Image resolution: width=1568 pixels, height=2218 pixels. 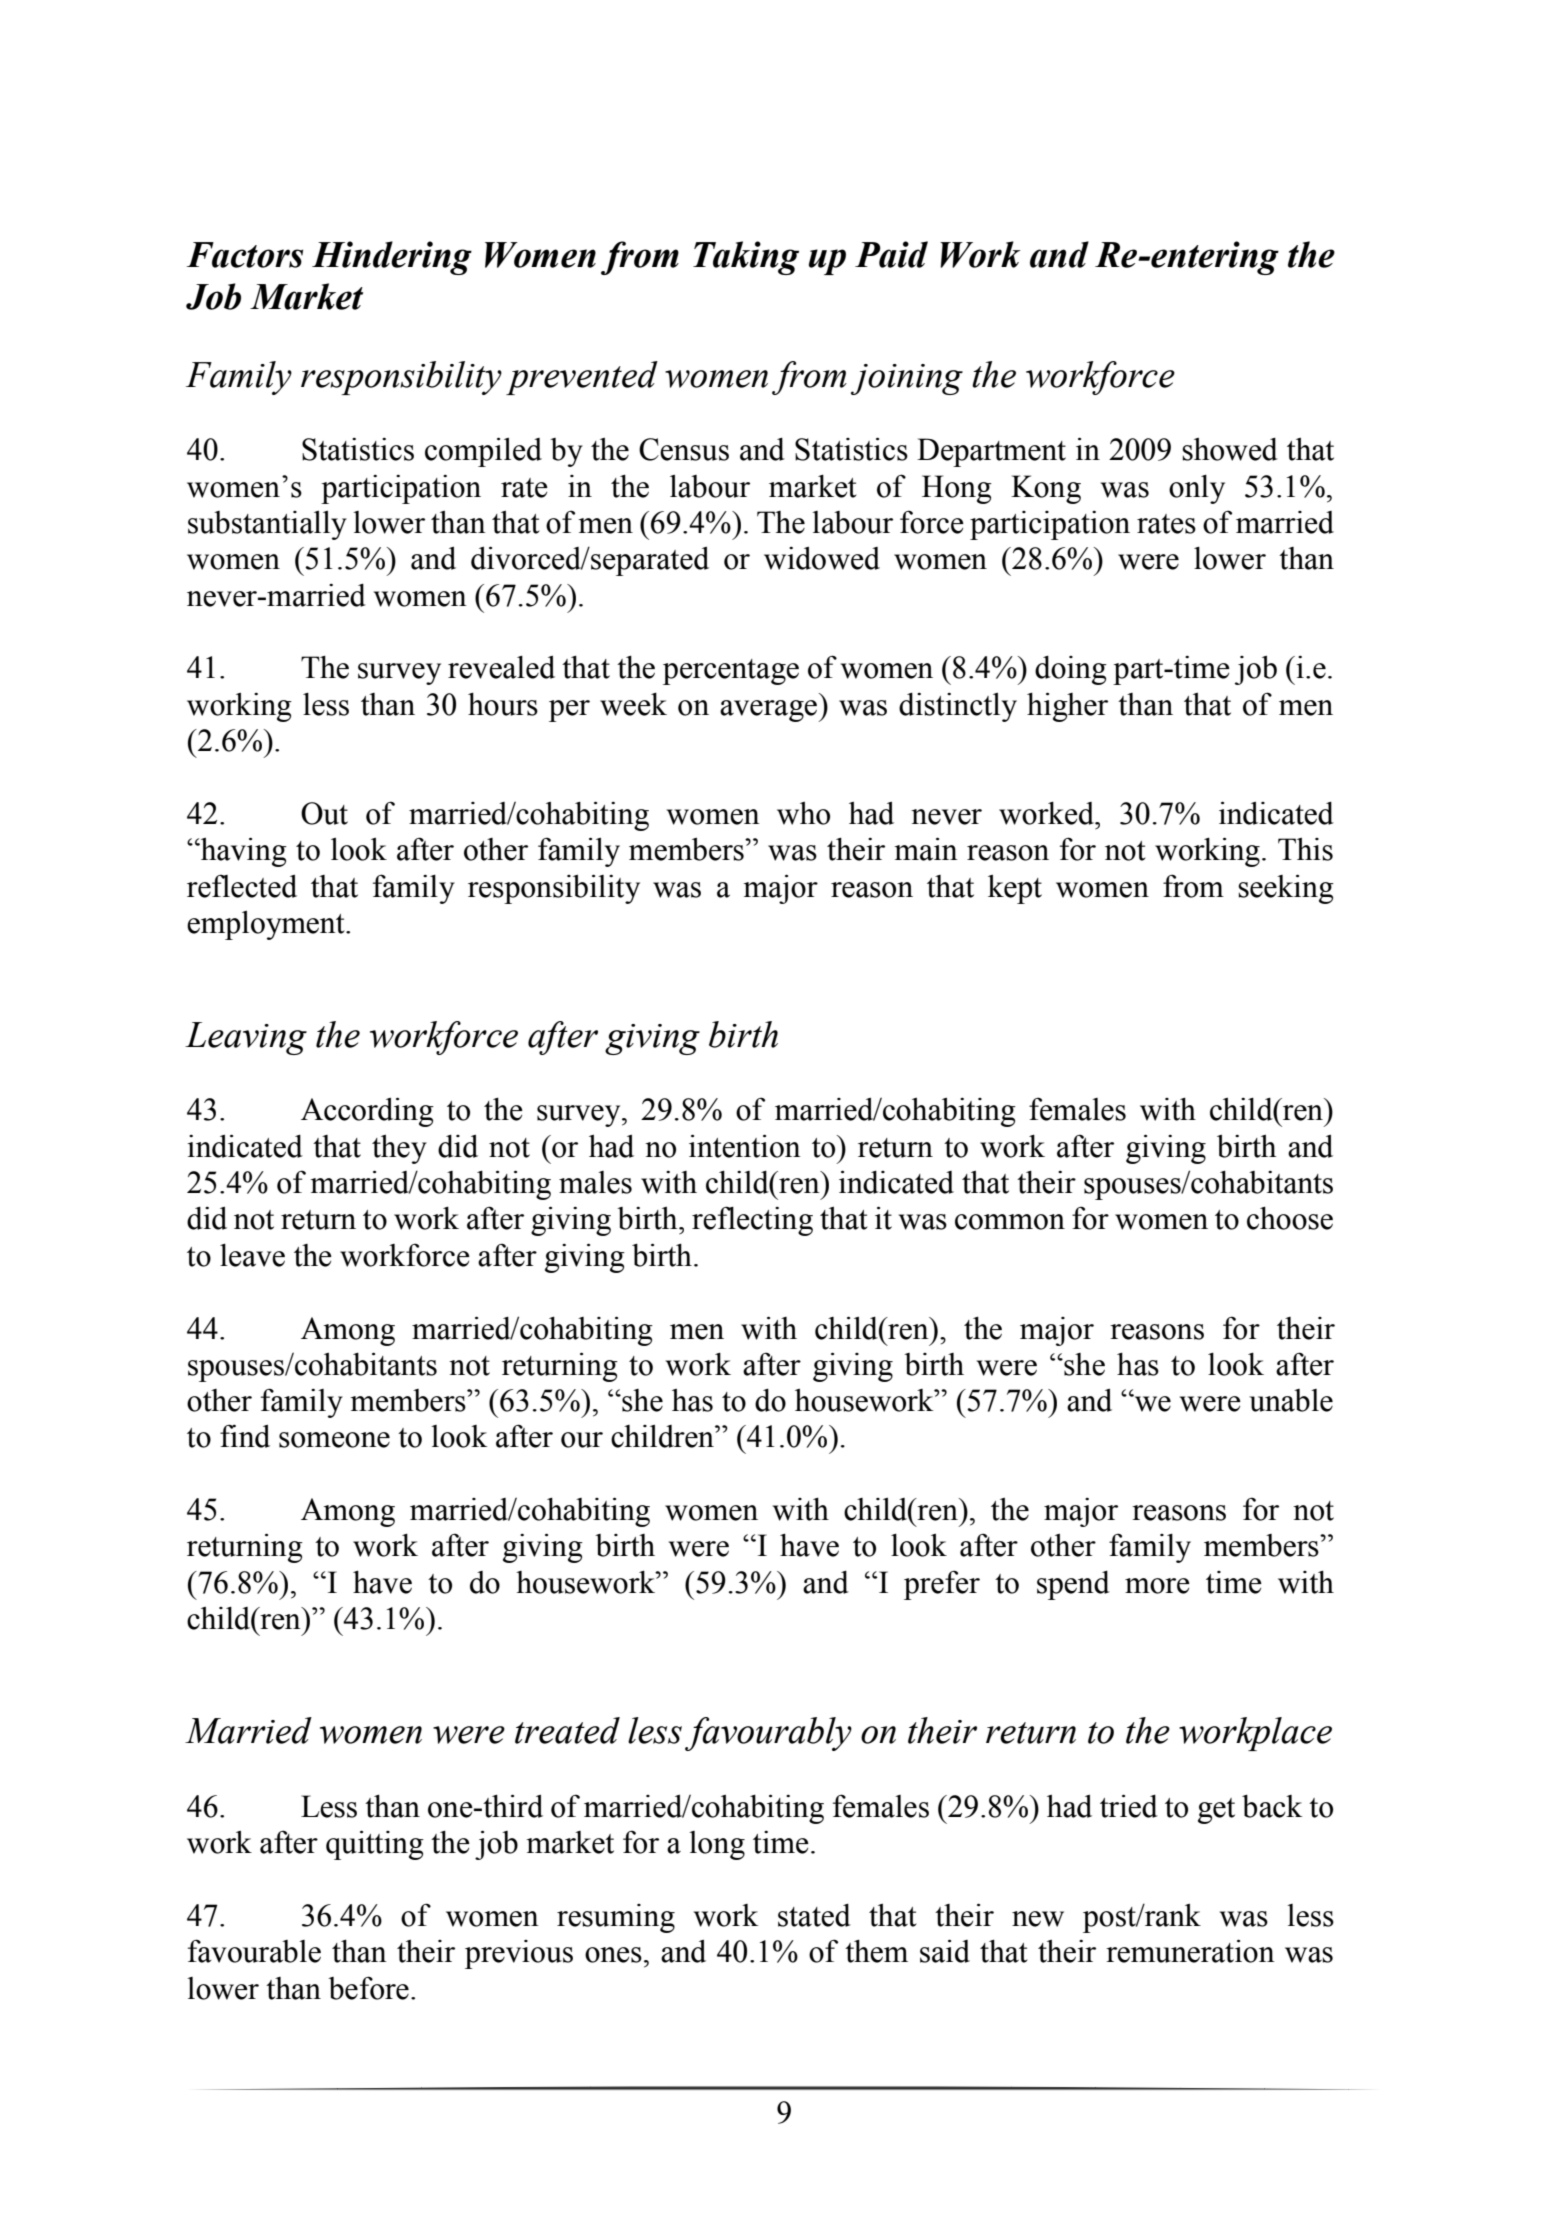 What do you see at coordinates (392, 258) in the screenshot?
I see `Hindering` at bounding box center [392, 258].
